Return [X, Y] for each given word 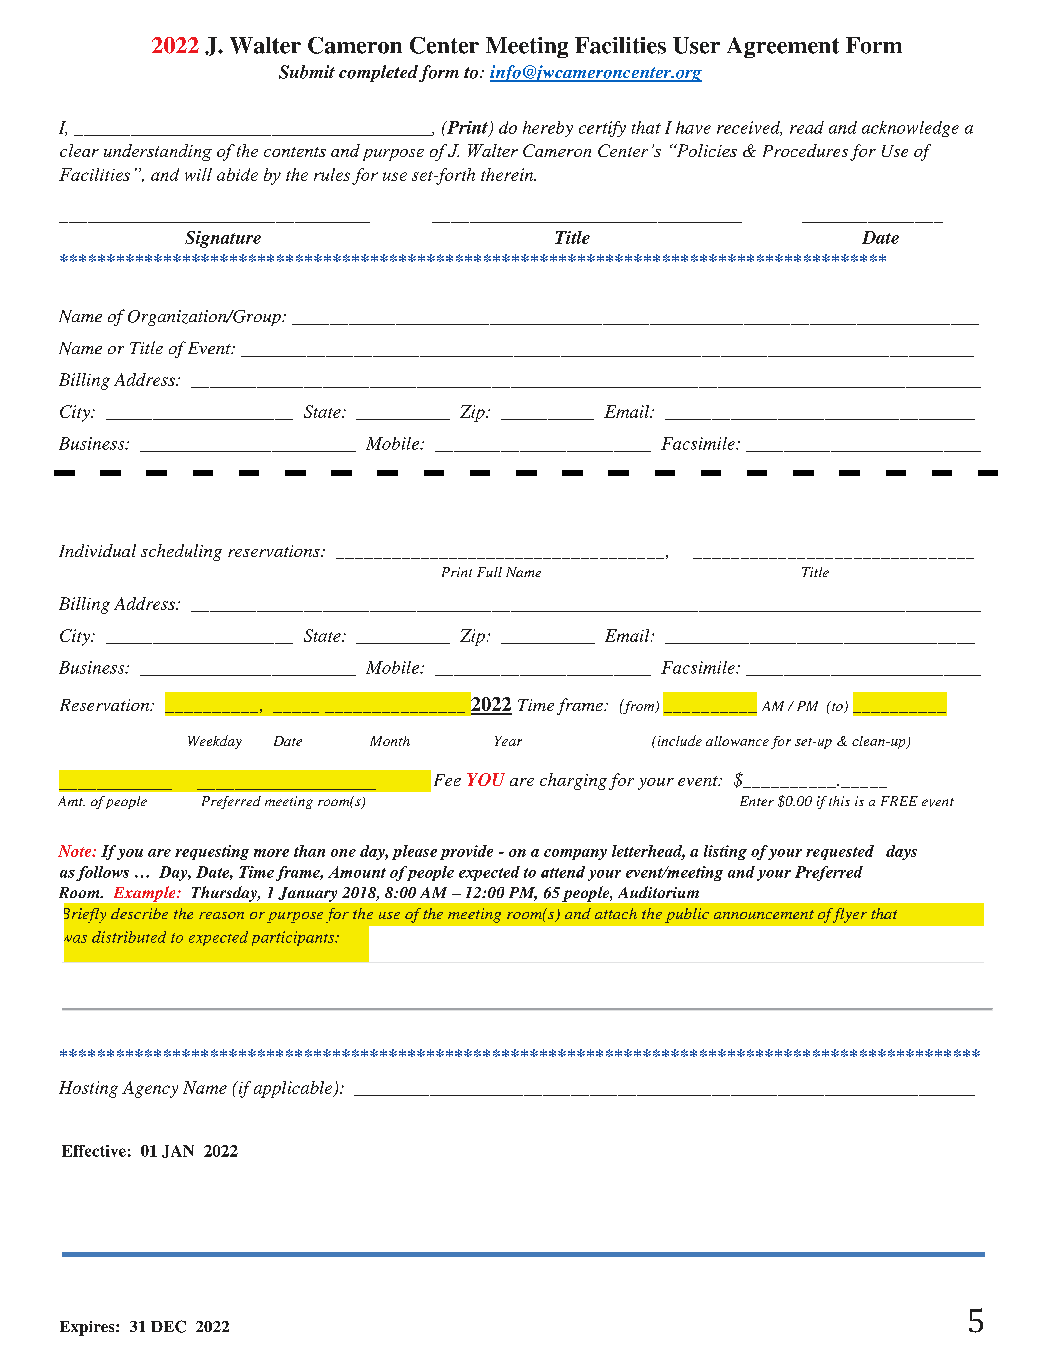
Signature [223, 239]
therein [508, 174]
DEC [168, 1326]
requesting [212, 852]
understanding [158, 152]
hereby [548, 129]
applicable [294, 1089]
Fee [447, 780]
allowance [737, 741]
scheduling [181, 552]
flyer [848, 915]
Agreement [783, 47]
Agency [150, 1089]
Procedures [805, 150]
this [839, 801]
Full [489, 572]
